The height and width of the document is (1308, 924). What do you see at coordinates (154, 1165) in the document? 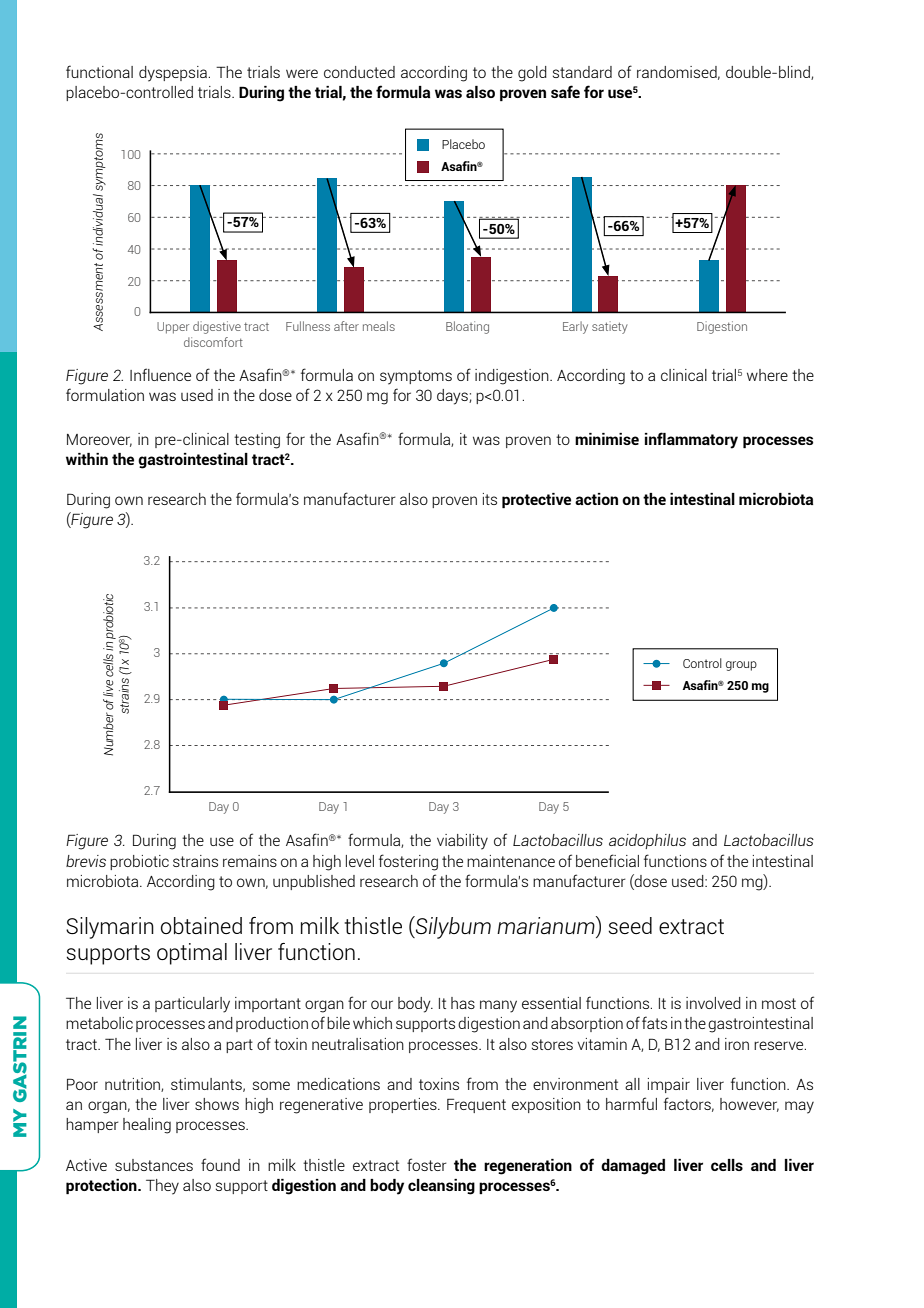
I see `substances` at bounding box center [154, 1165].
